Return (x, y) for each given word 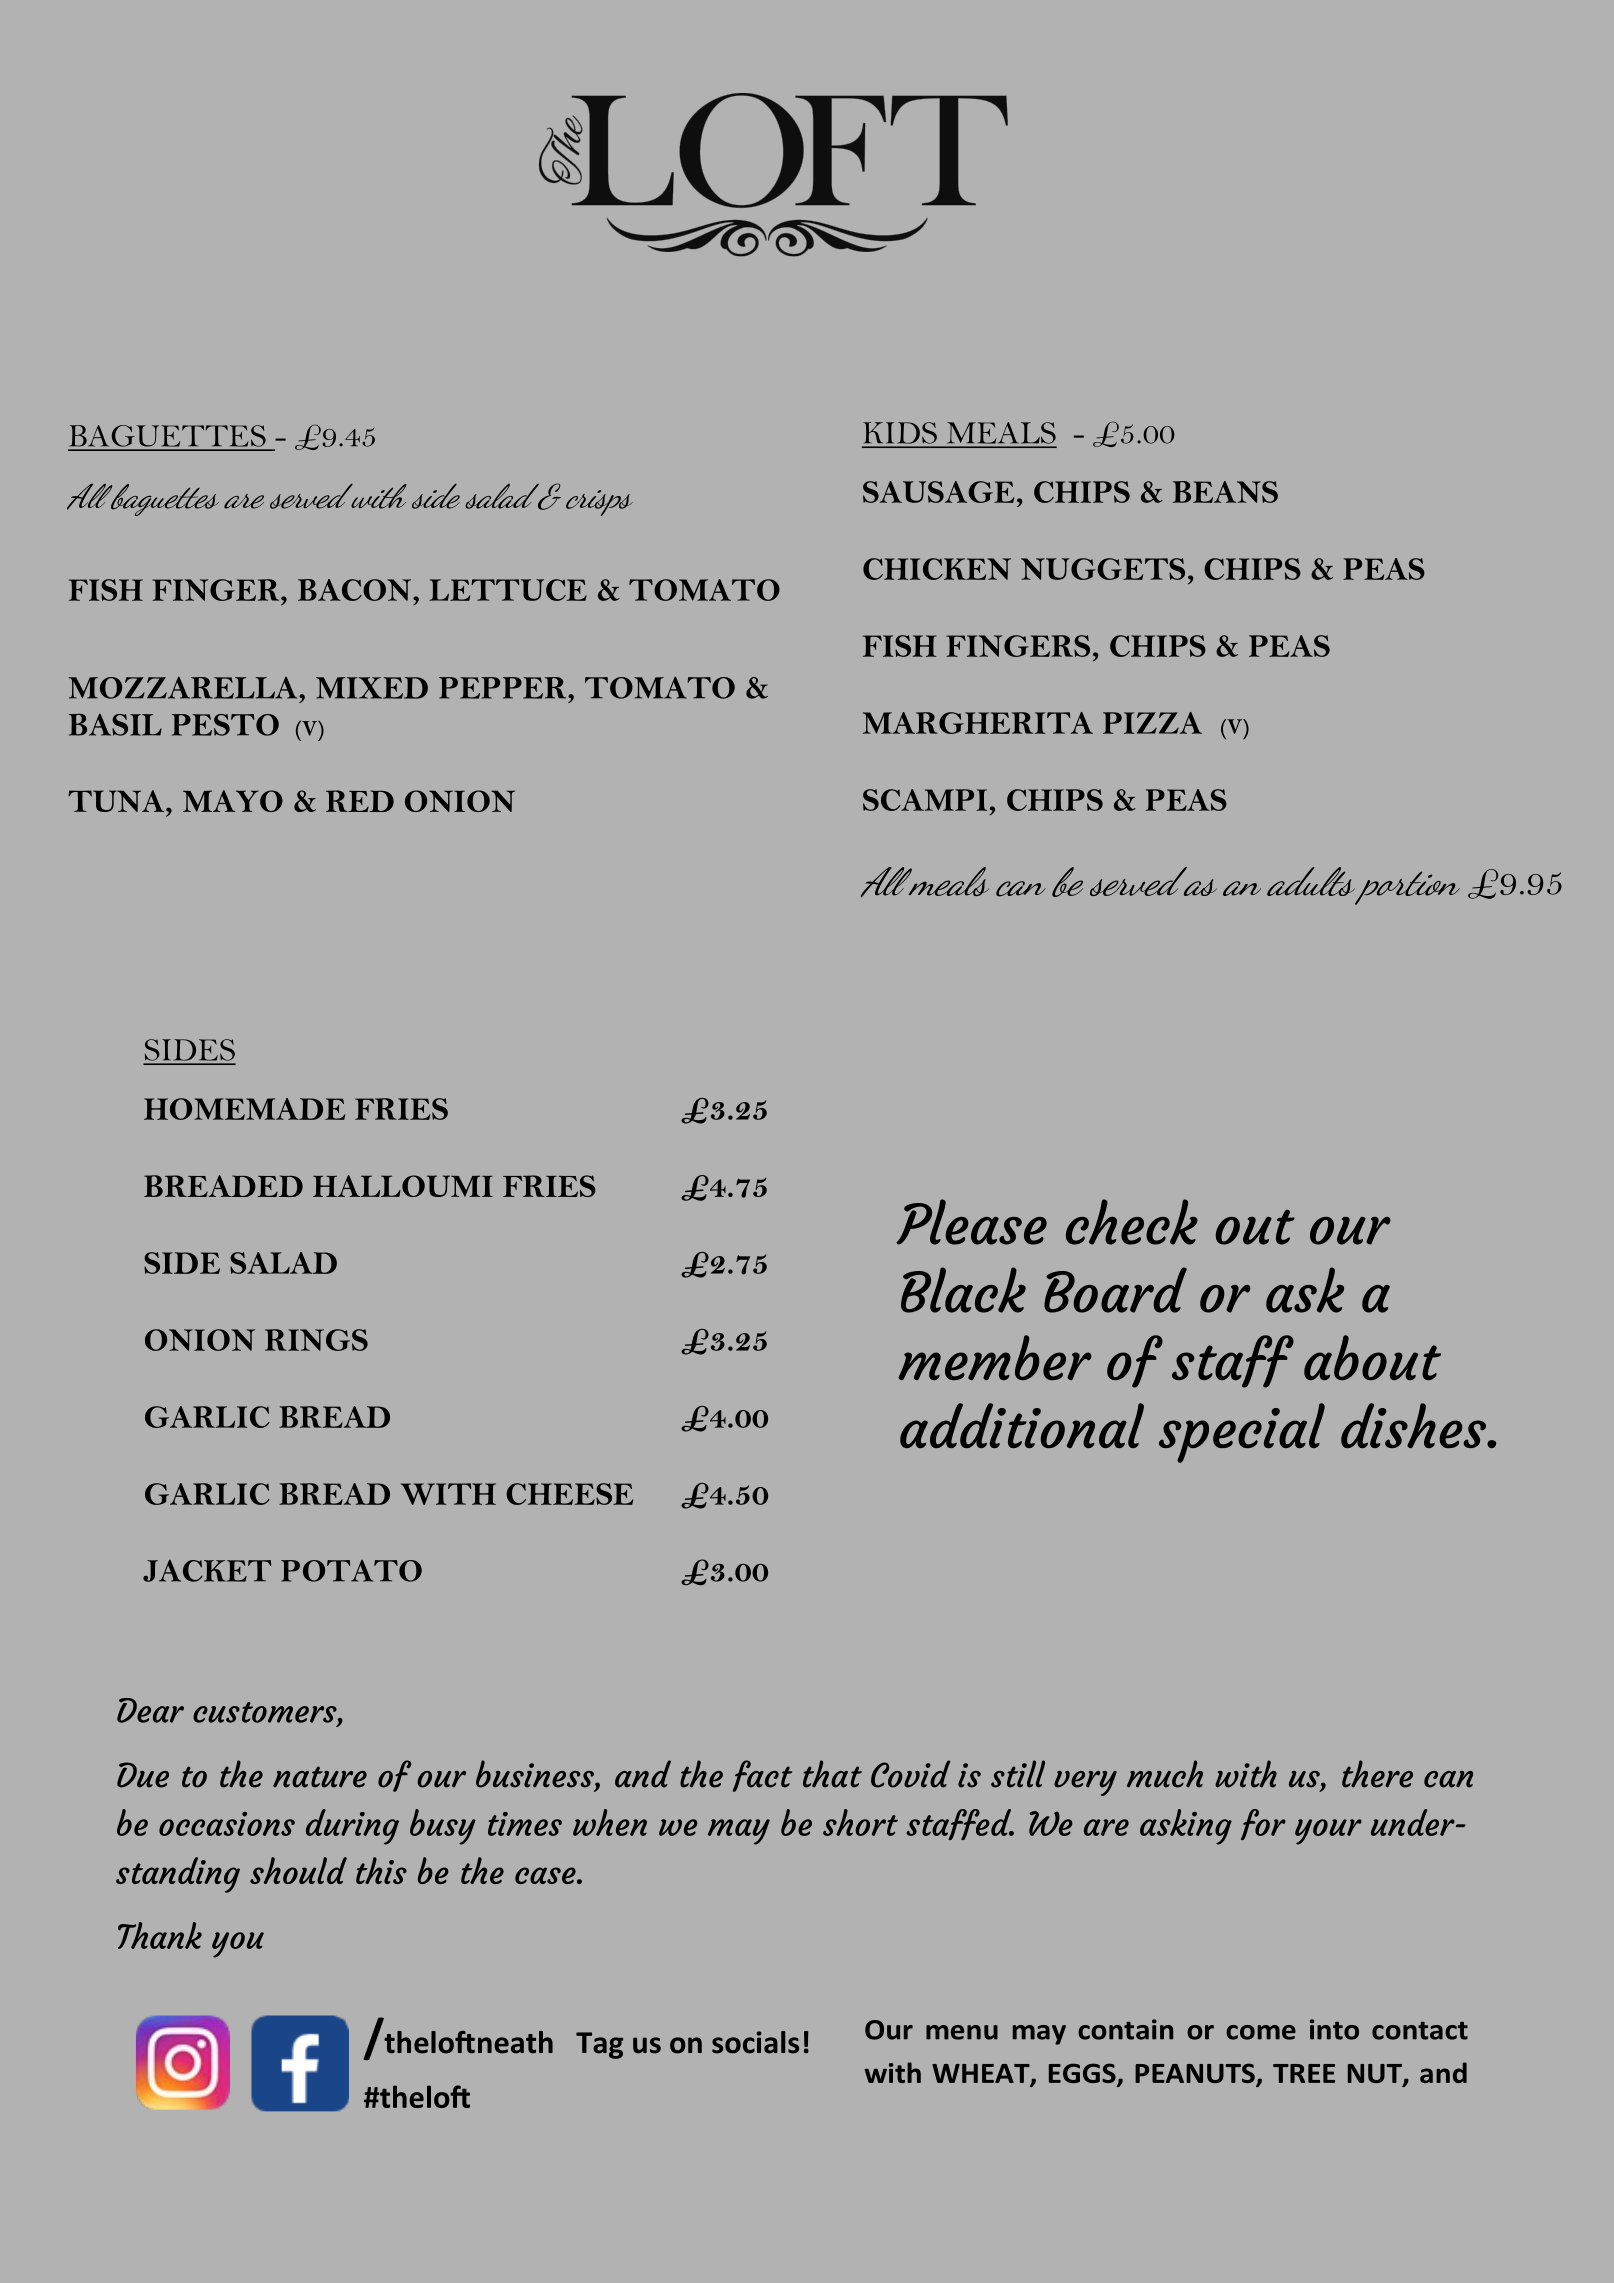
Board (1115, 1290)
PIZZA (1152, 723)
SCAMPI (925, 800)
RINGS (316, 1340)
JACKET (207, 1571)
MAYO (233, 801)
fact (762, 1776)
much (1165, 1774)
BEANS (1225, 492)
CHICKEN (937, 569)
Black (963, 1290)
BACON (356, 590)
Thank (160, 1935)
